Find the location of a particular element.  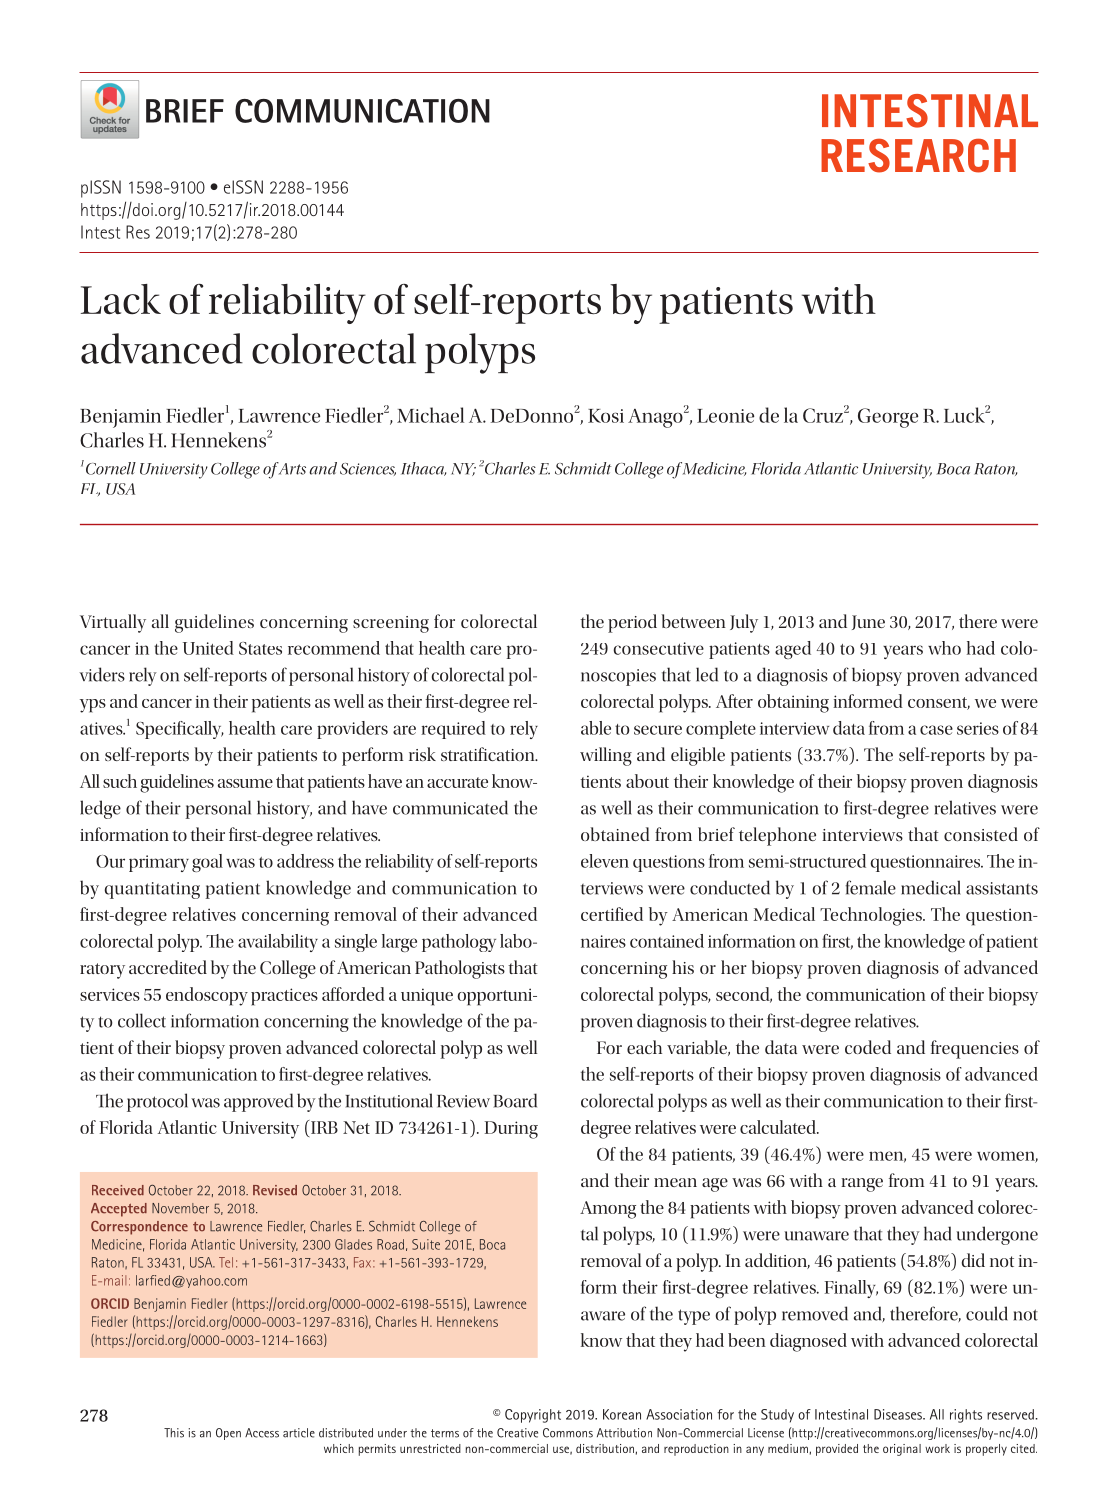

approved is located at coordinates (258, 1102).
